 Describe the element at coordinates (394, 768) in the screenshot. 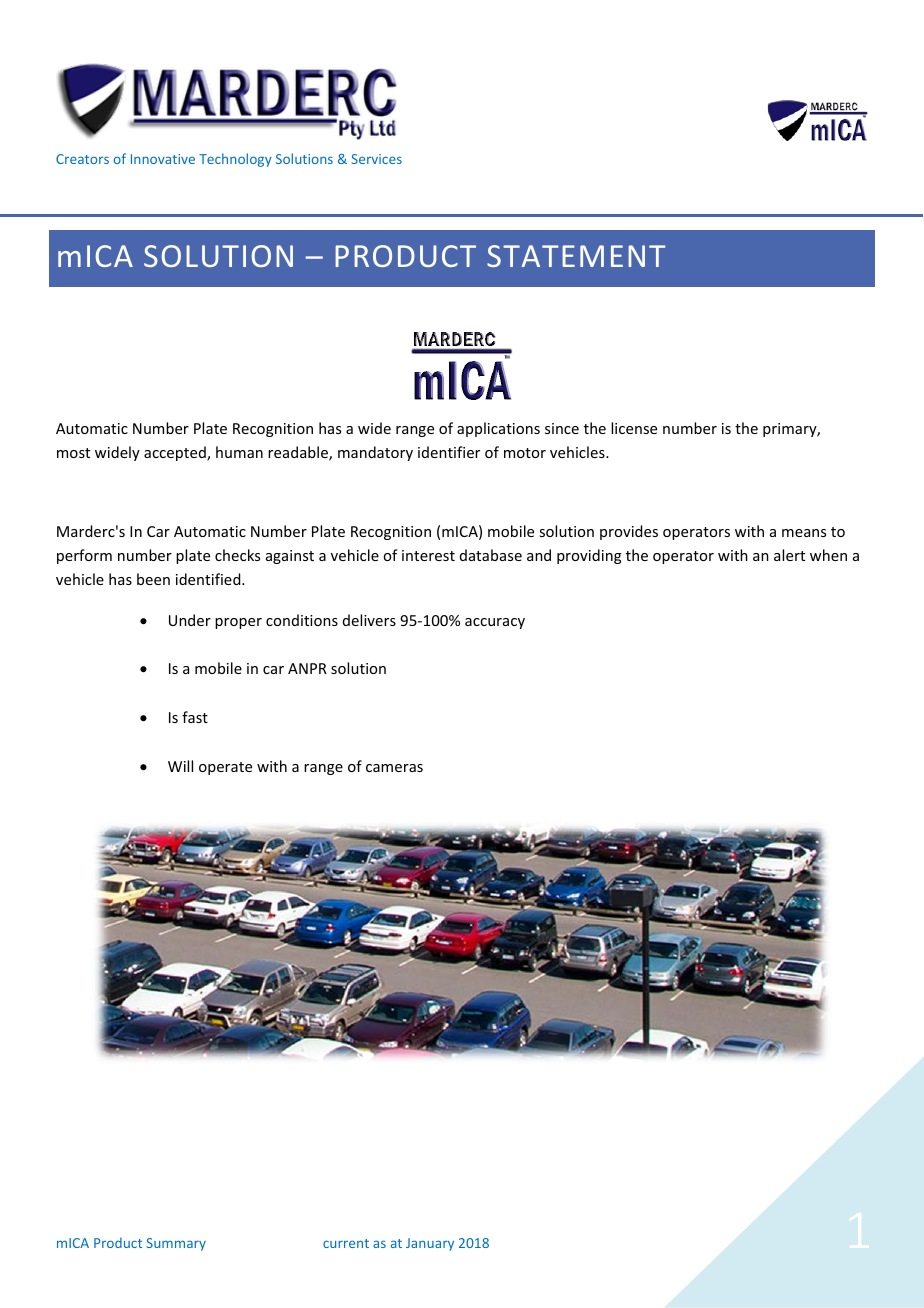

I see `cameras` at that location.
